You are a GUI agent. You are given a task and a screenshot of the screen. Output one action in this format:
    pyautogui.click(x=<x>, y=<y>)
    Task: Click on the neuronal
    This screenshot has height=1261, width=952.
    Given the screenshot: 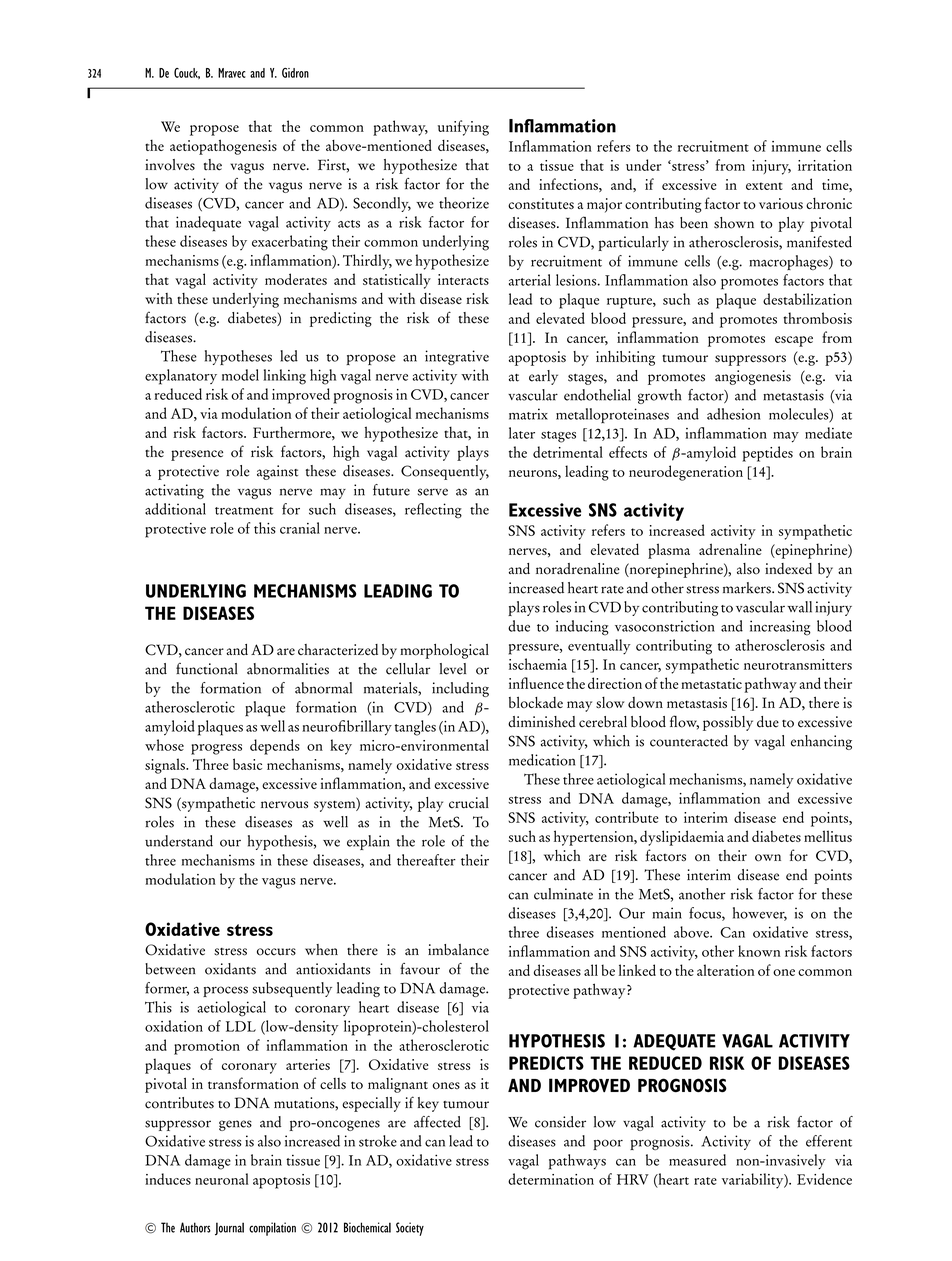 What is the action you would take?
    pyautogui.click(x=222, y=1179)
